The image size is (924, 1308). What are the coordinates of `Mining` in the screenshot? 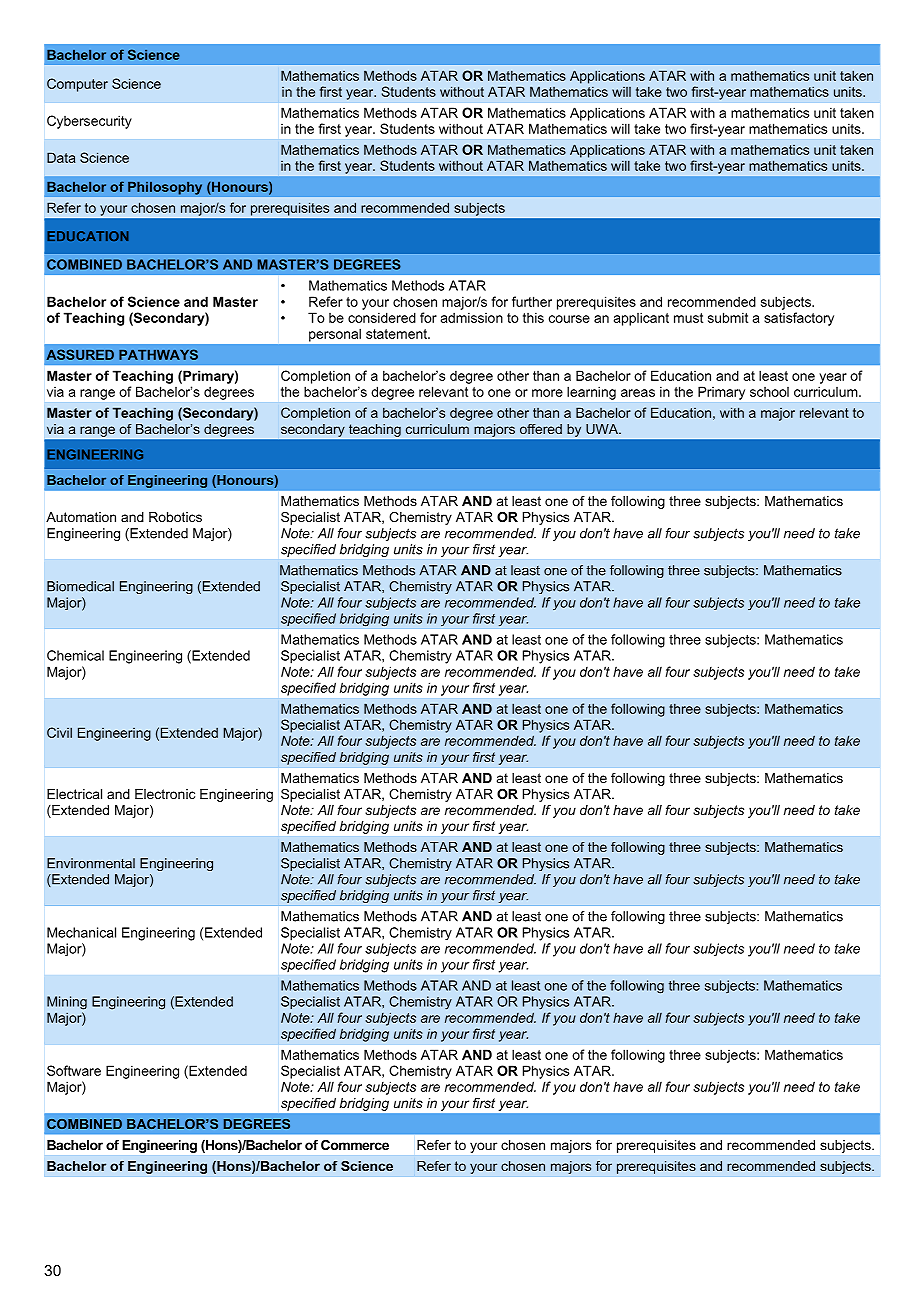 It's located at (67, 1003).
